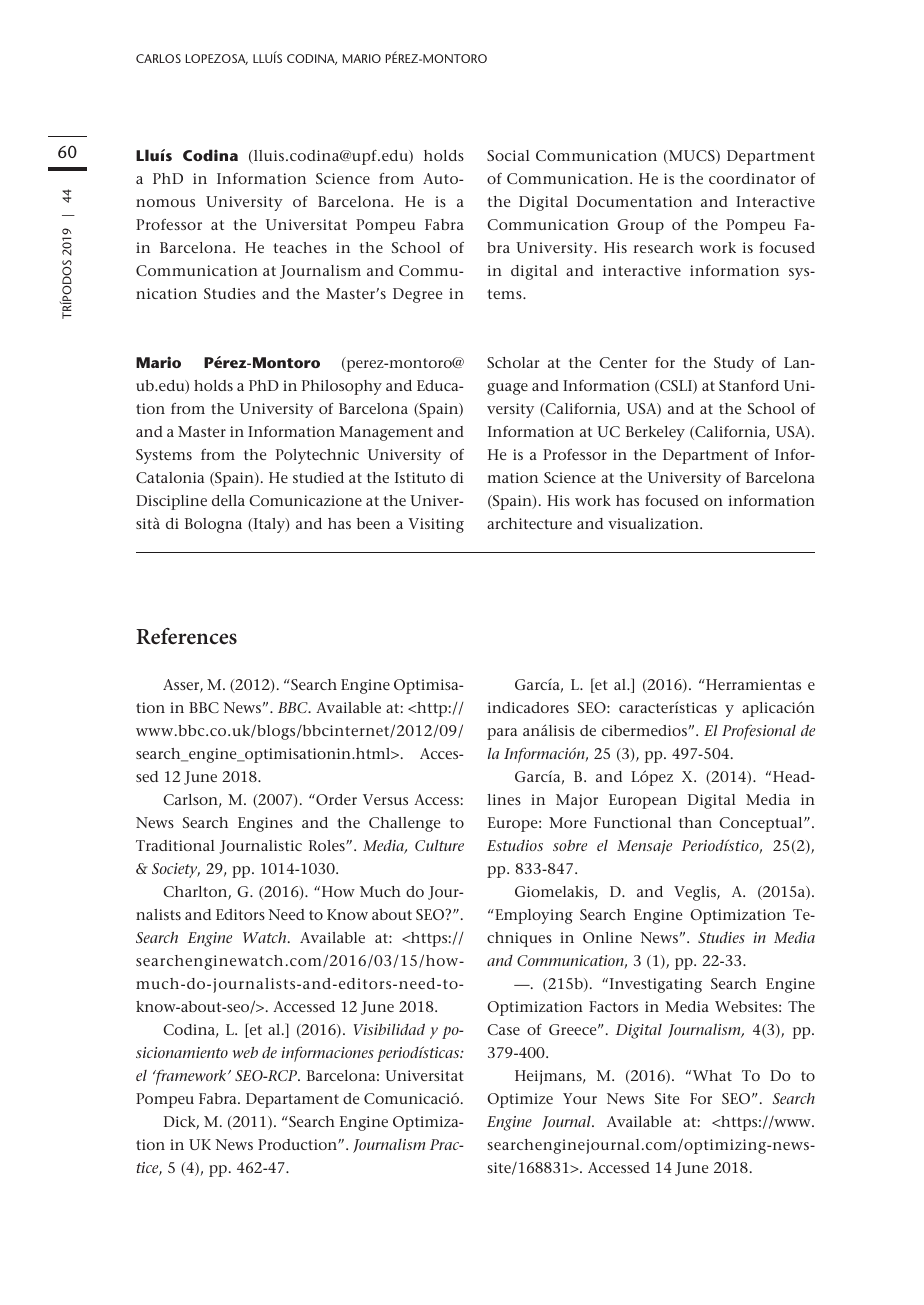  I want to click on Social, so click(508, 155).
